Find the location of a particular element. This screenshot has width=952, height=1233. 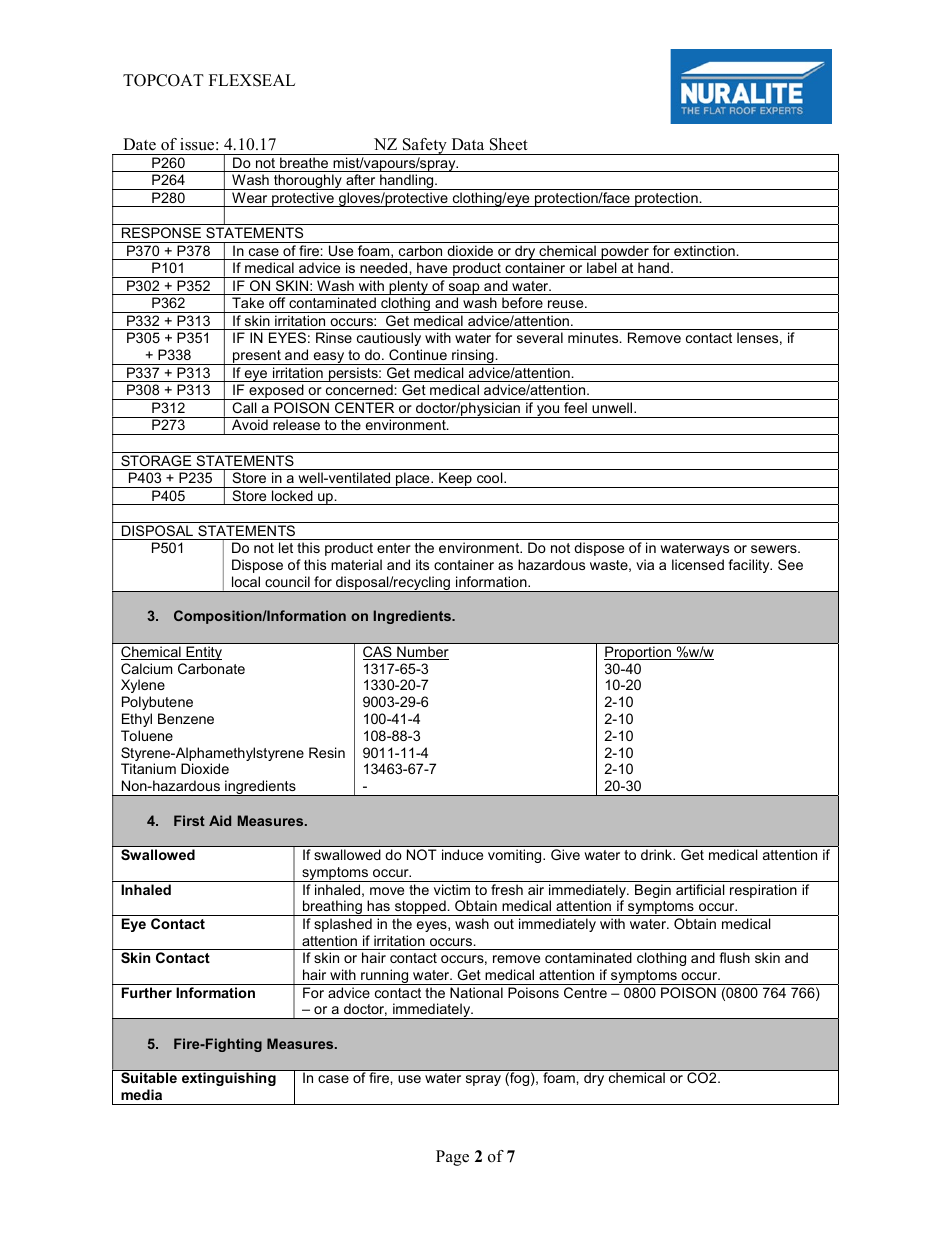

licensed is located at coordinates (698, 564).
